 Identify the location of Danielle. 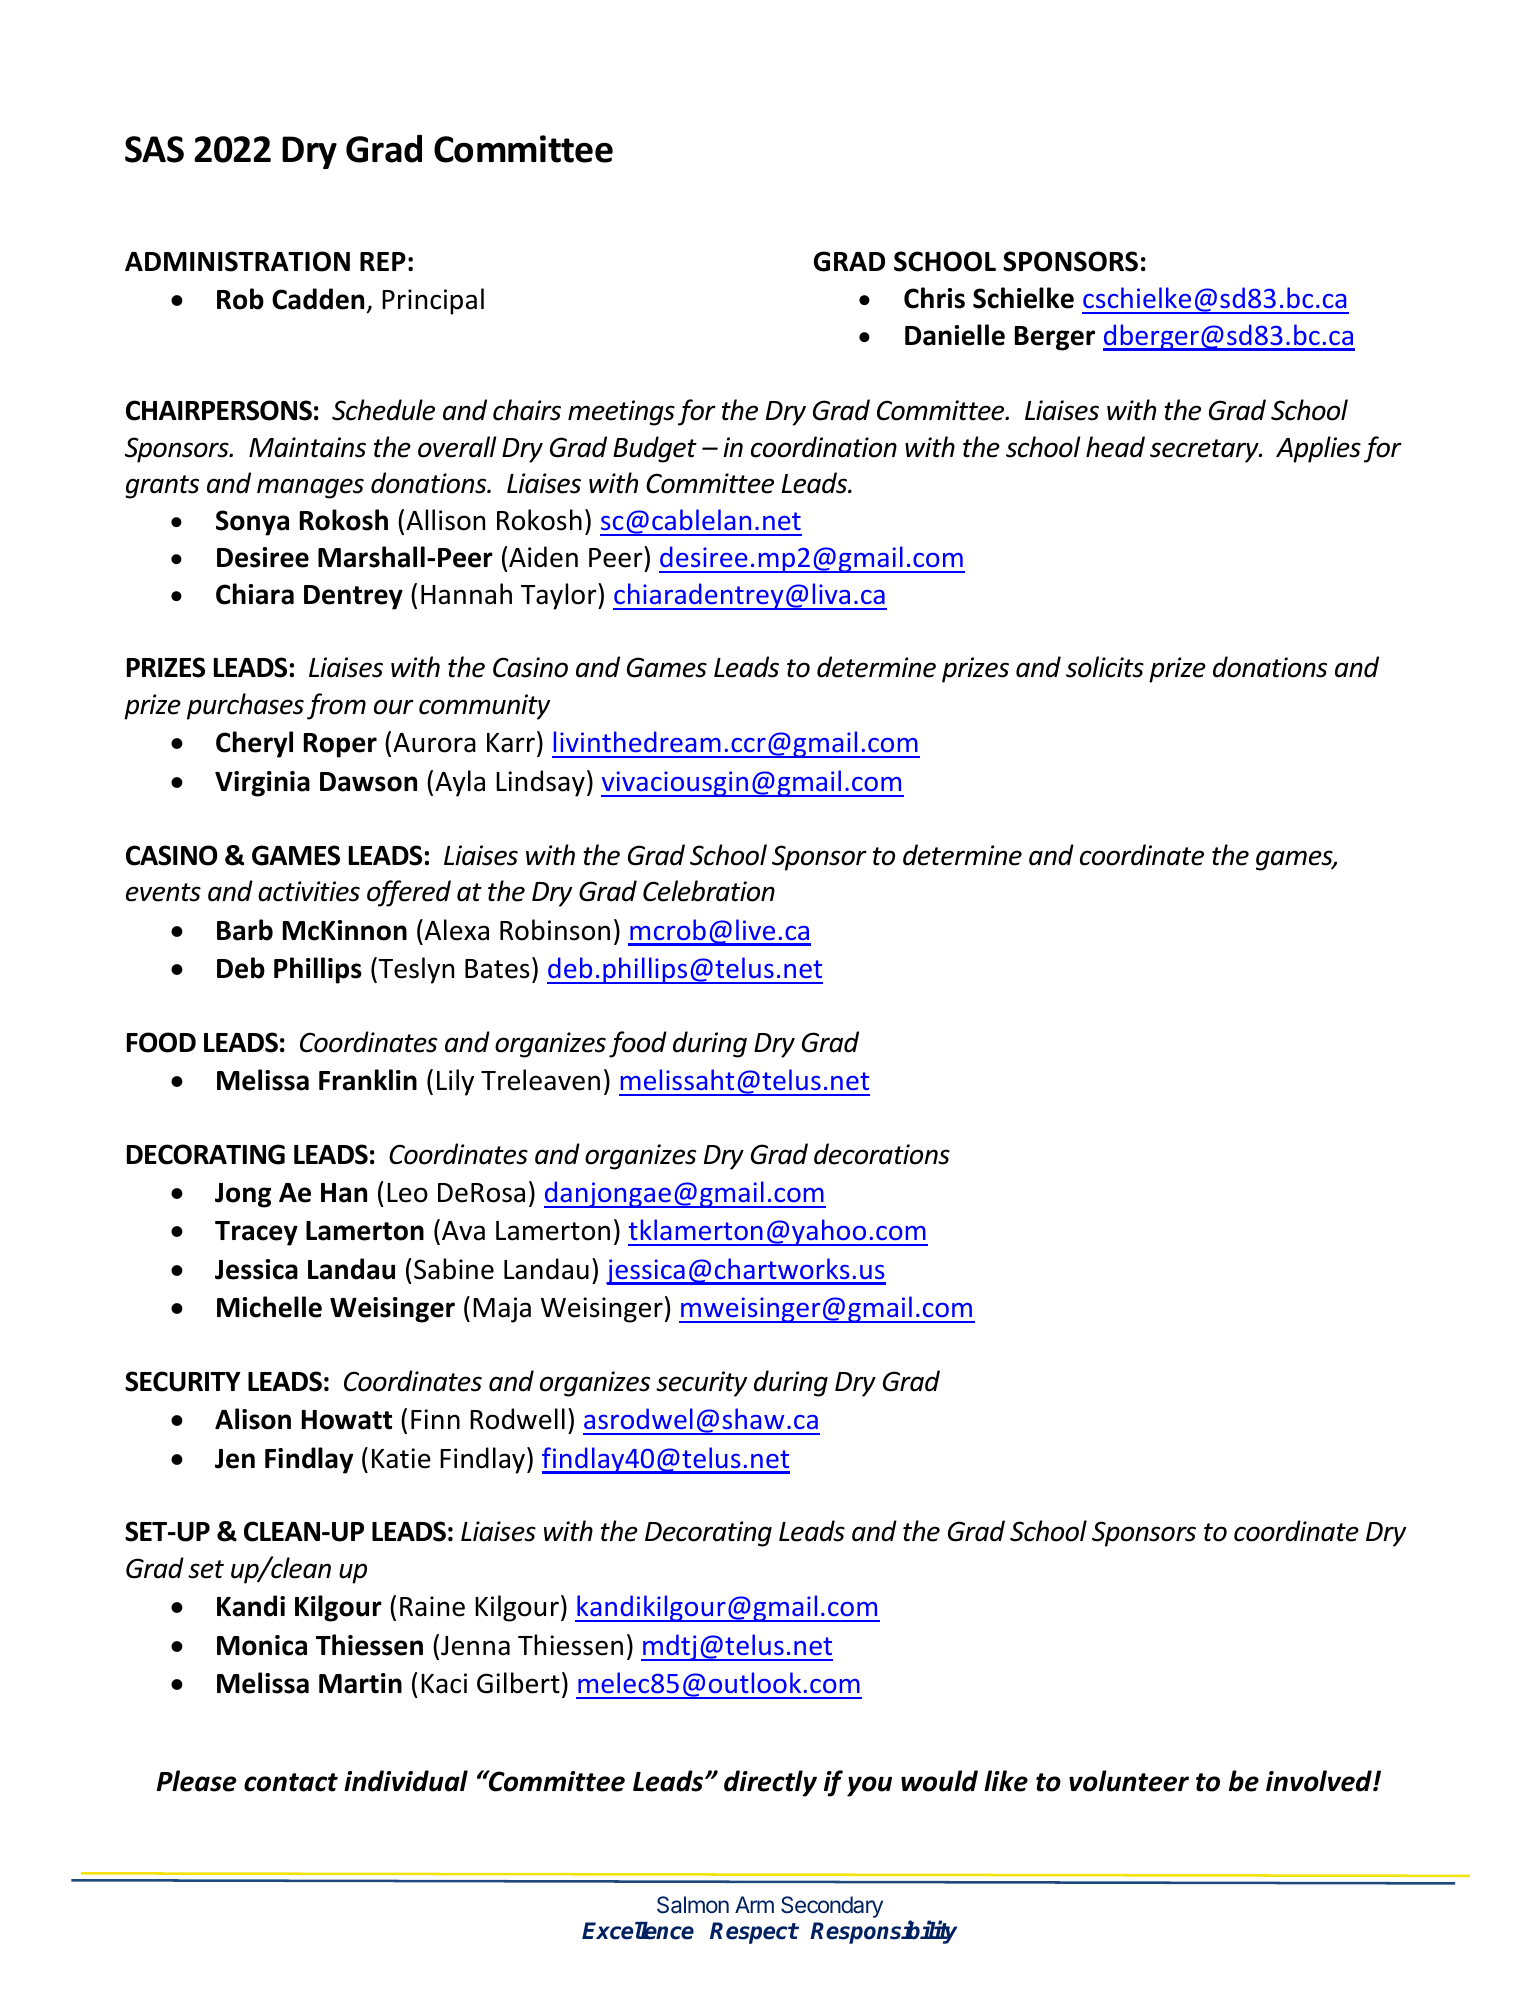
(955, 335).
